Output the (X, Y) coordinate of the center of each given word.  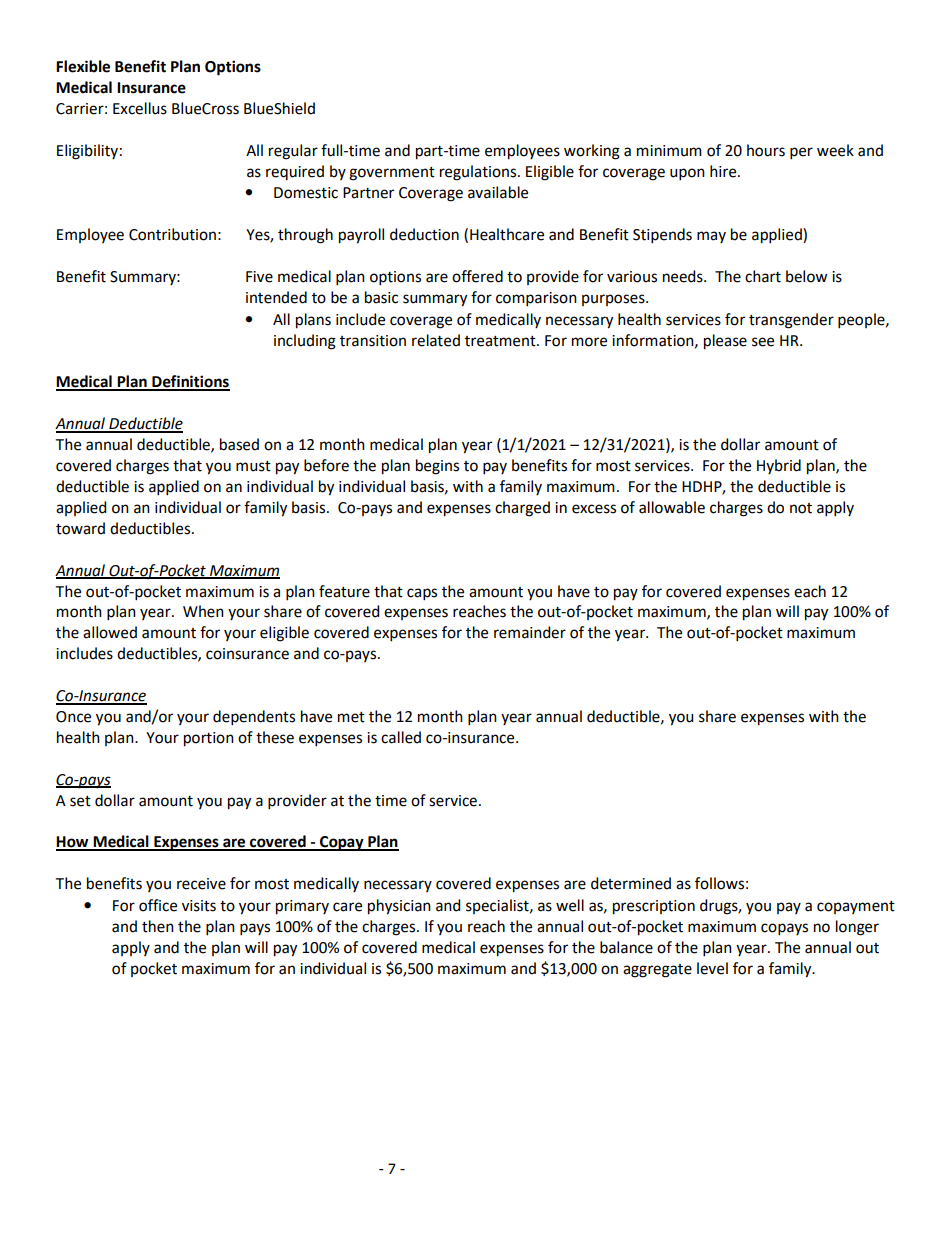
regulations (479, 173)
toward (80, 528)
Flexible (83, 66)
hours (766, 150)
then (158, 926)
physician (399, 907)
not (801, 508)
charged (522, 509)
